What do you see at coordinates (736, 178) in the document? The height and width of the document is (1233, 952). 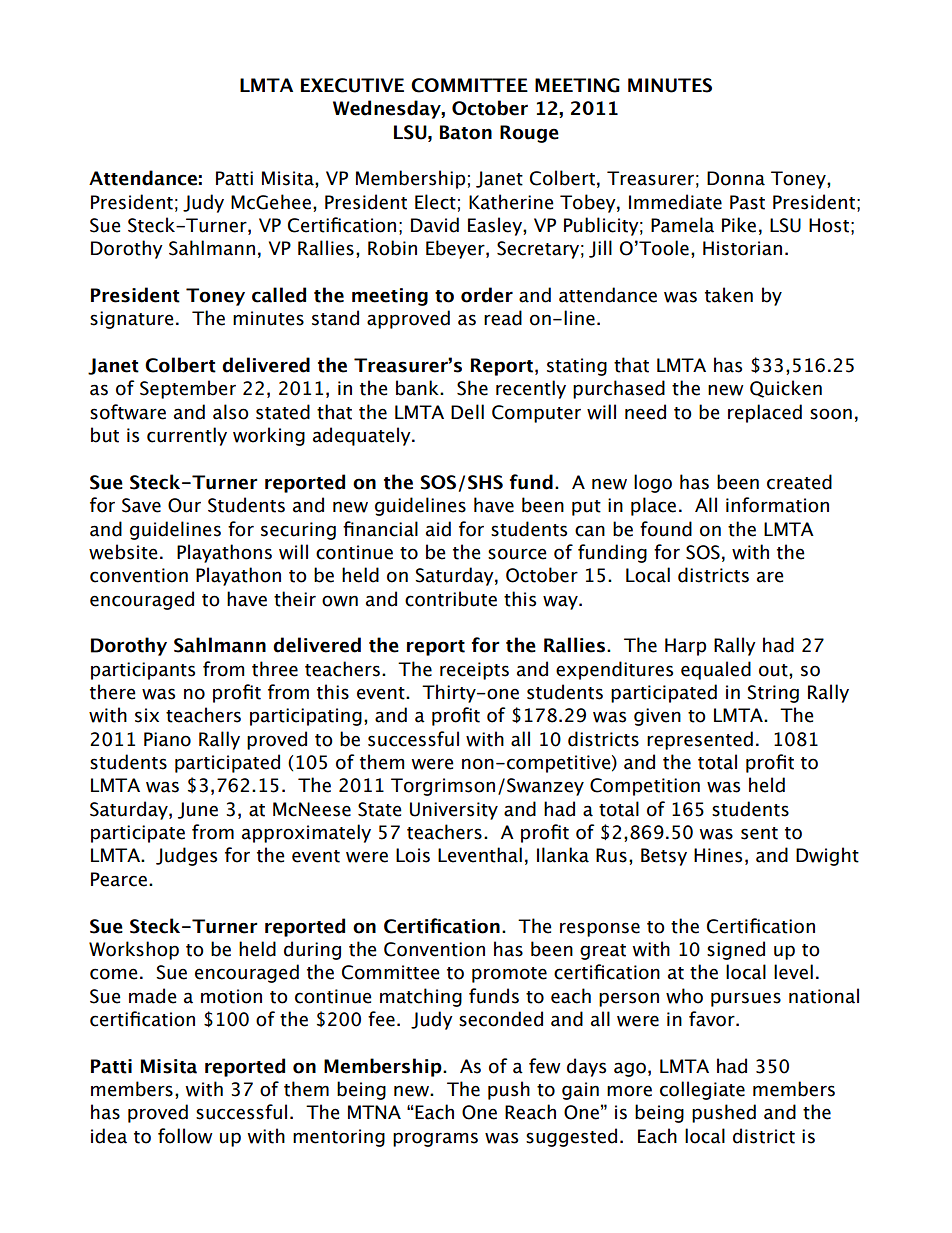 I see `Donna` at bounding box center [736, 178].
